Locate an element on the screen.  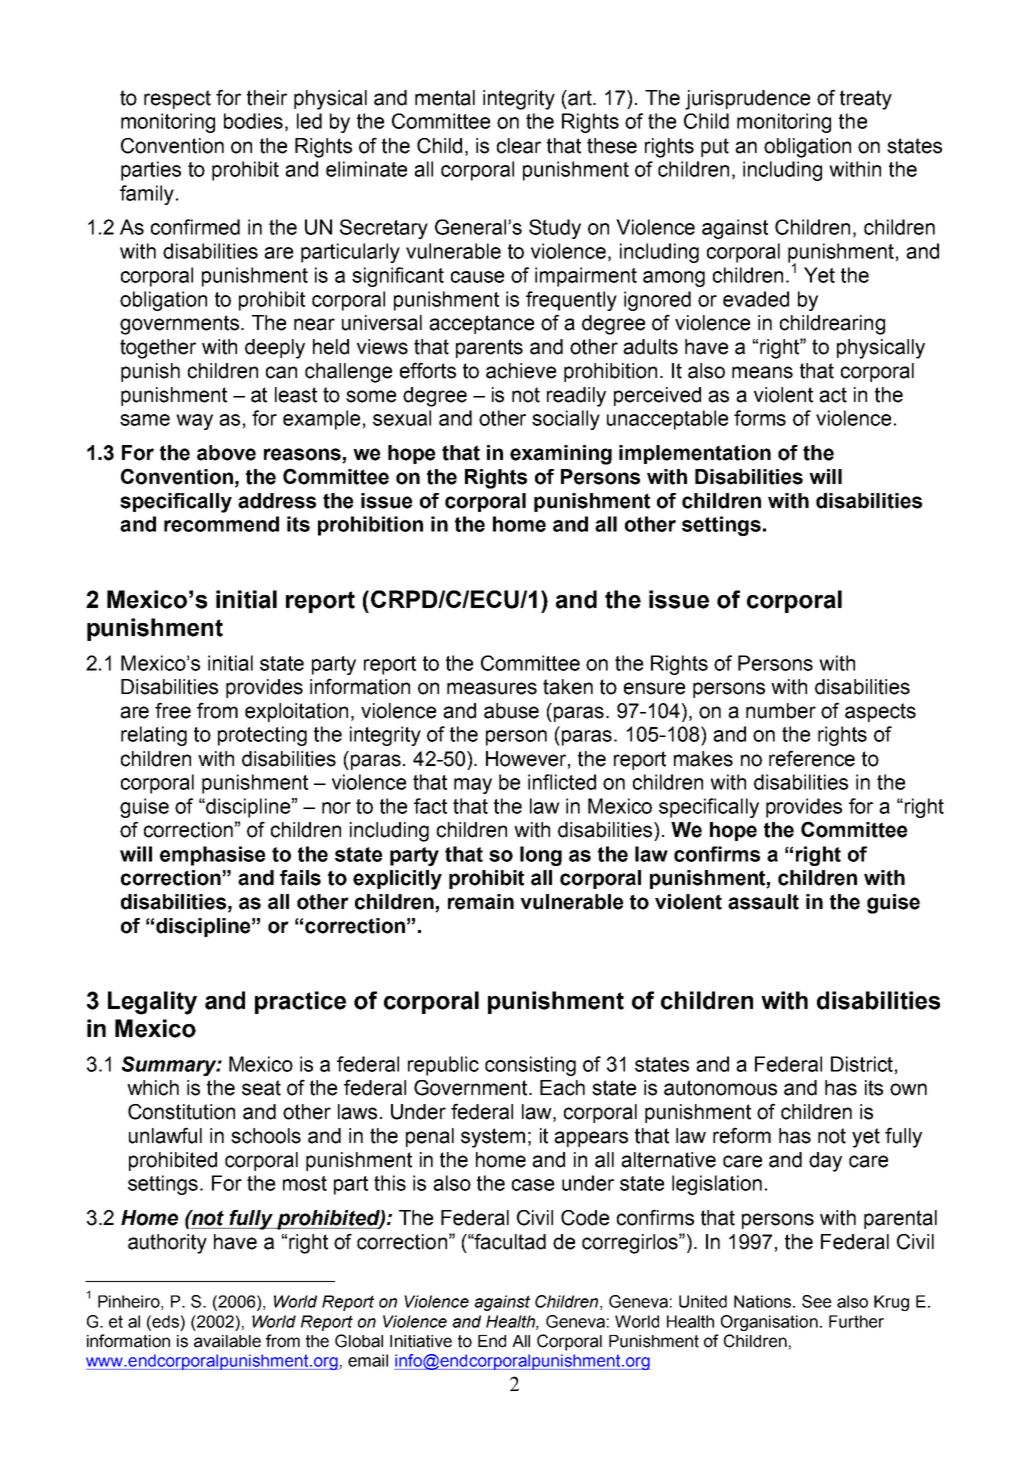
treaty is located at coordinates (866, 100).
